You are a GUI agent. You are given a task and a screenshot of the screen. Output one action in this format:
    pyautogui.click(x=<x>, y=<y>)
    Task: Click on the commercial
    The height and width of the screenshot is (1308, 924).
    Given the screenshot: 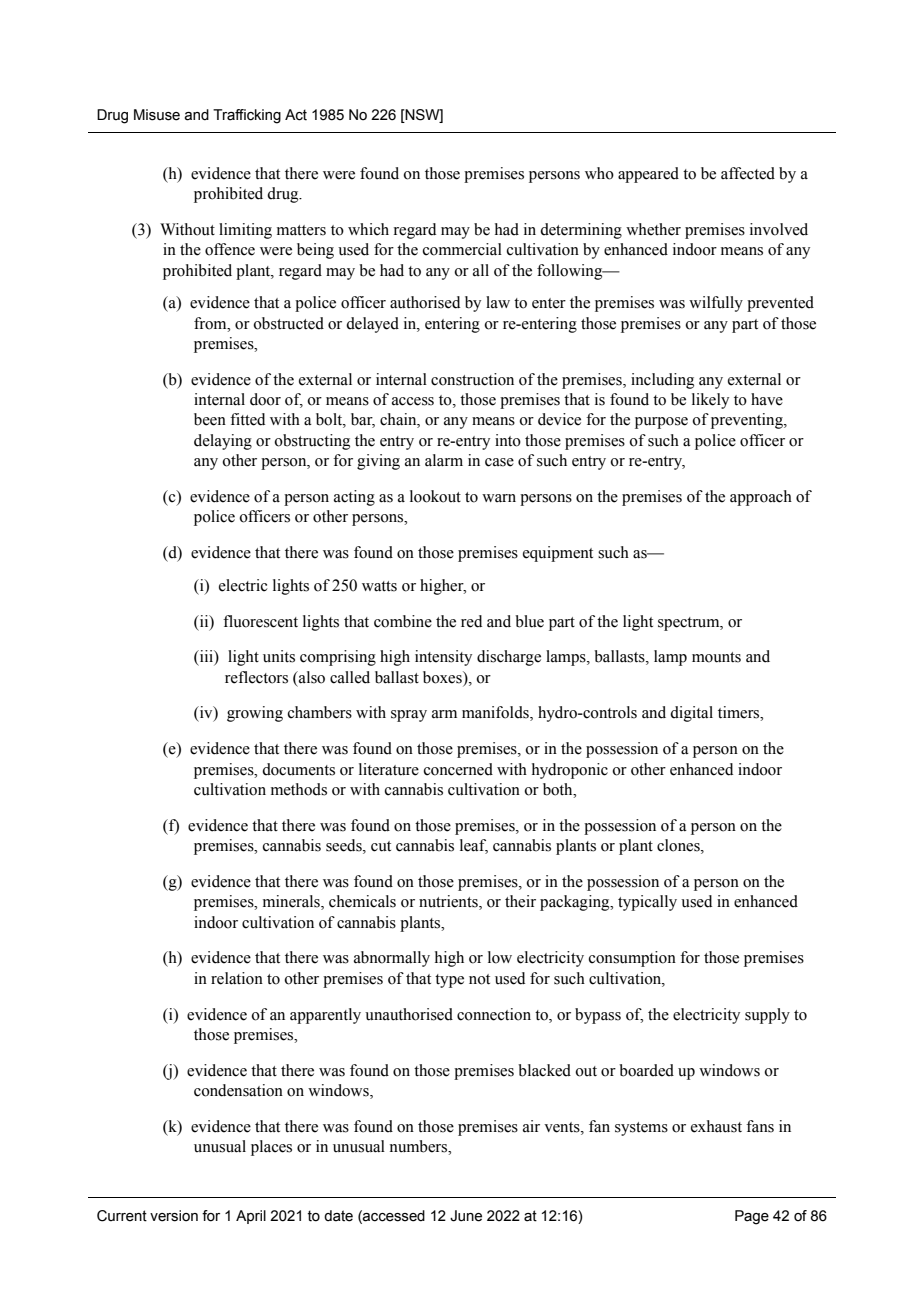 What is the action you would take?
    pyautogui.click(x=462, y=249)
